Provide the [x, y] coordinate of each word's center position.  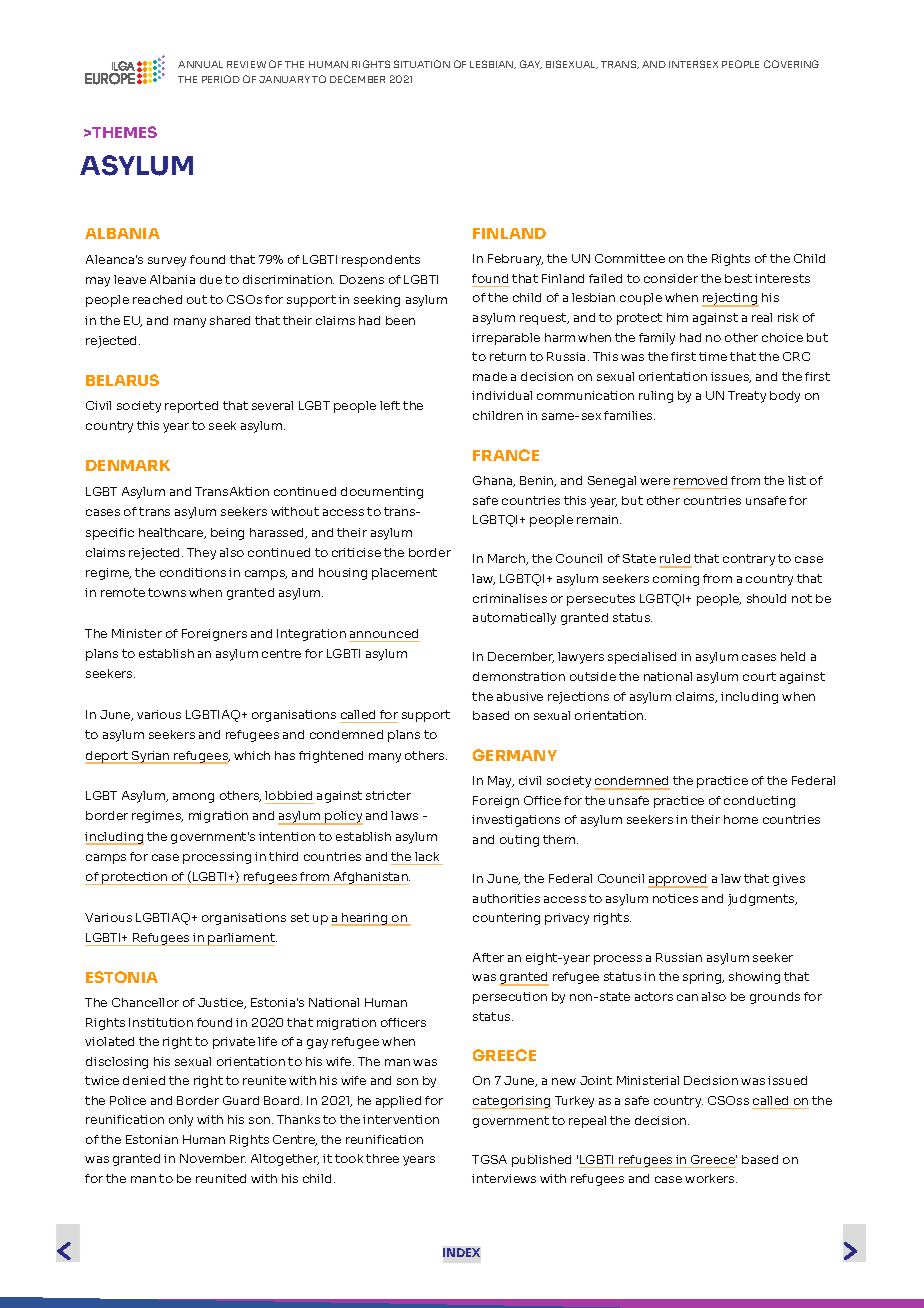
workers [711, 1178]
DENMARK [128, 465]
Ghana [494, 481]
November [213, 1158]
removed [700, 480]
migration [218, 817]
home [741, 819]
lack [427, 856]
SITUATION [422, 64]
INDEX [461, 1252]
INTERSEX [693, 64]
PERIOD [221, 79]
